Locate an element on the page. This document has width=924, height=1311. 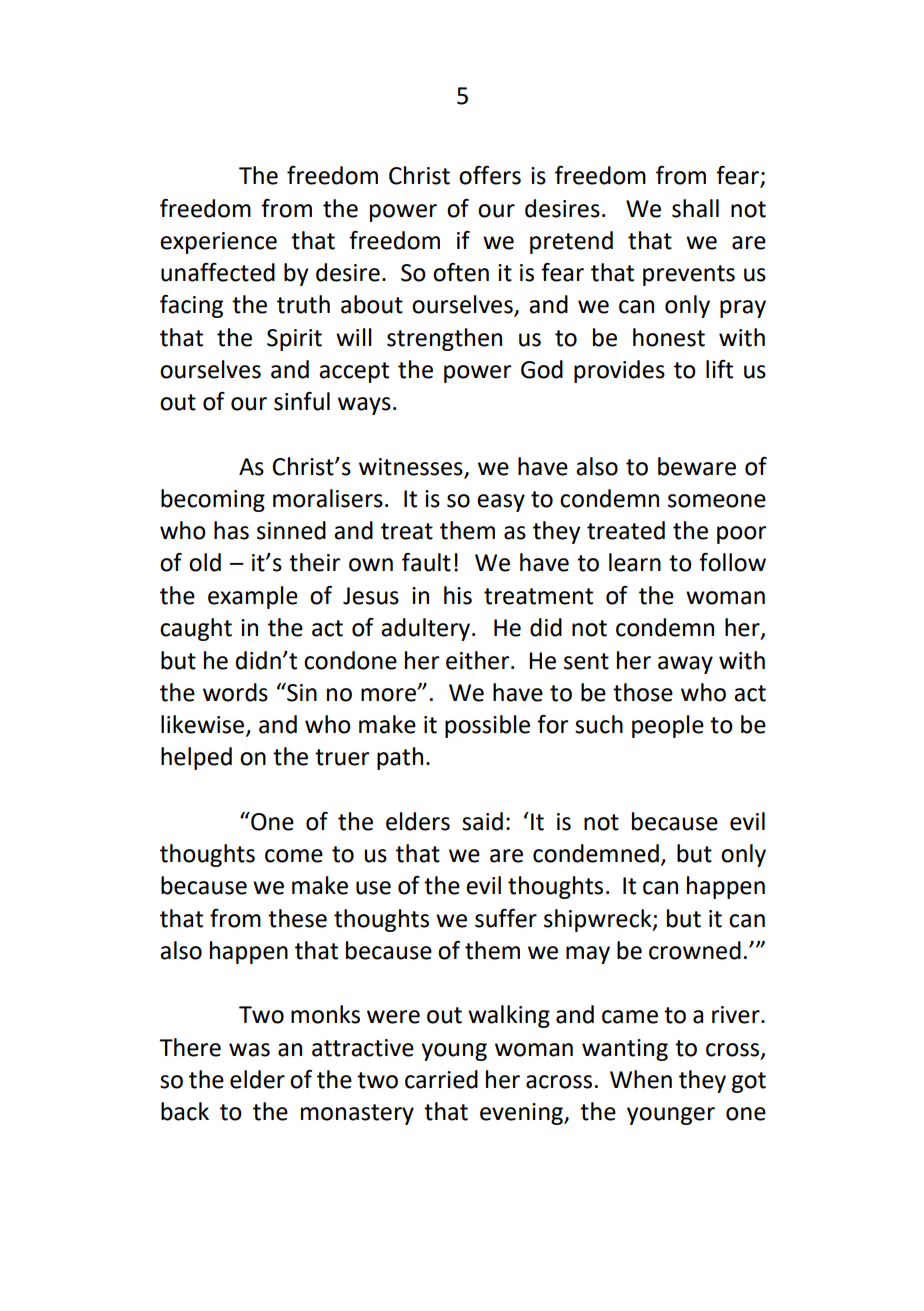
was is located at coordinates (249, 1050).
